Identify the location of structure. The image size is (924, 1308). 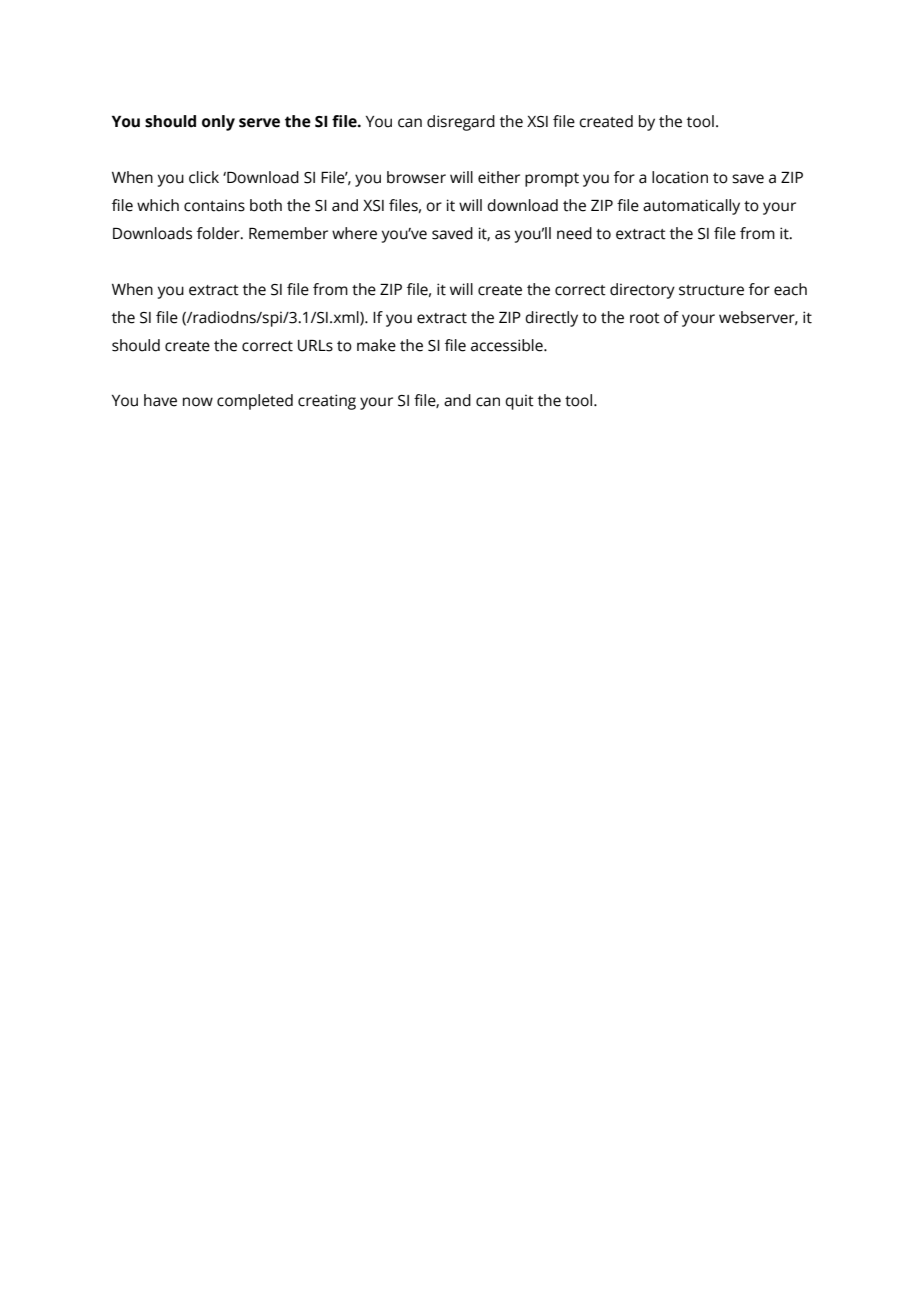
(711, 290).
